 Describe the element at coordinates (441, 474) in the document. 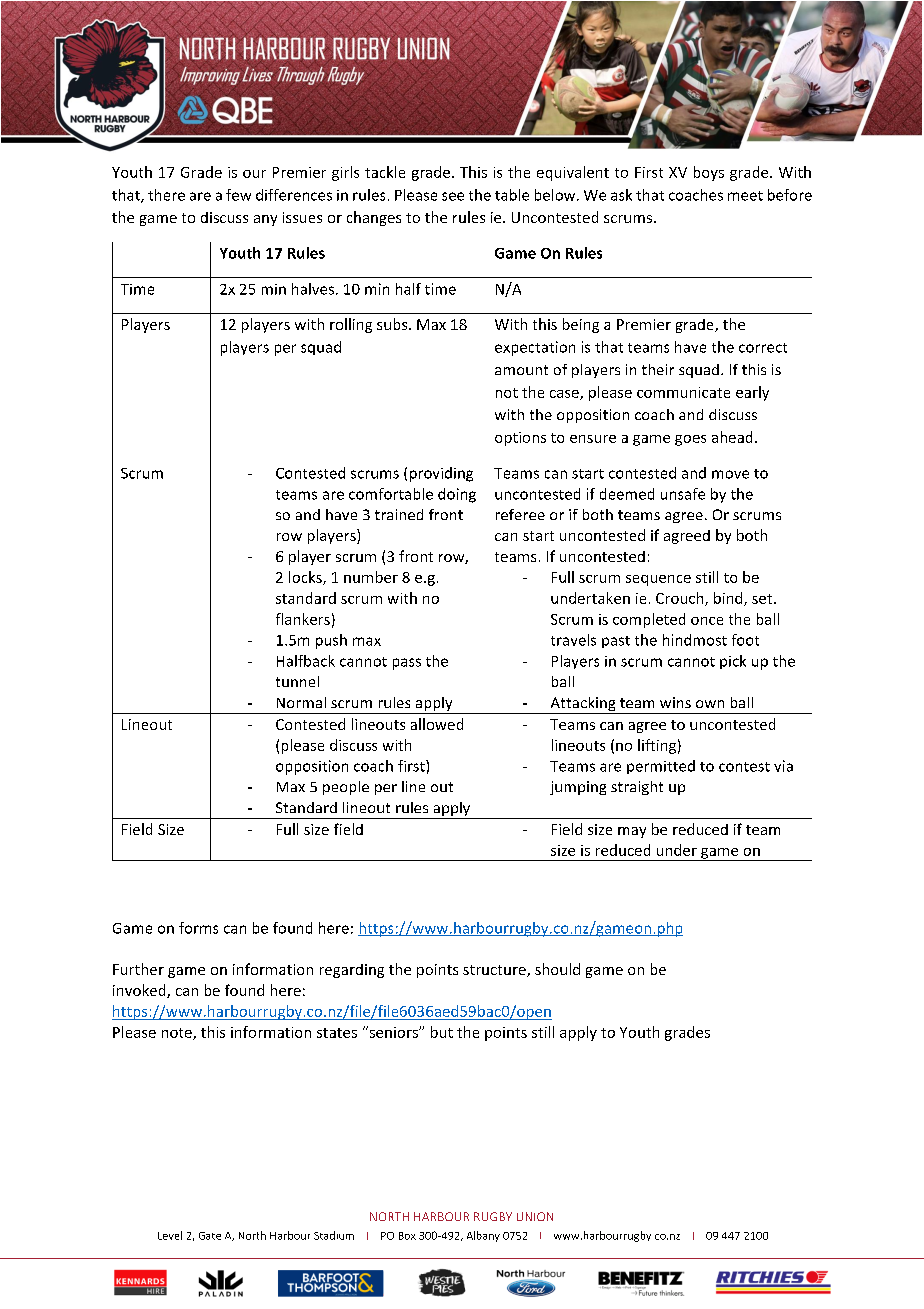

I see `providing` at that location.
